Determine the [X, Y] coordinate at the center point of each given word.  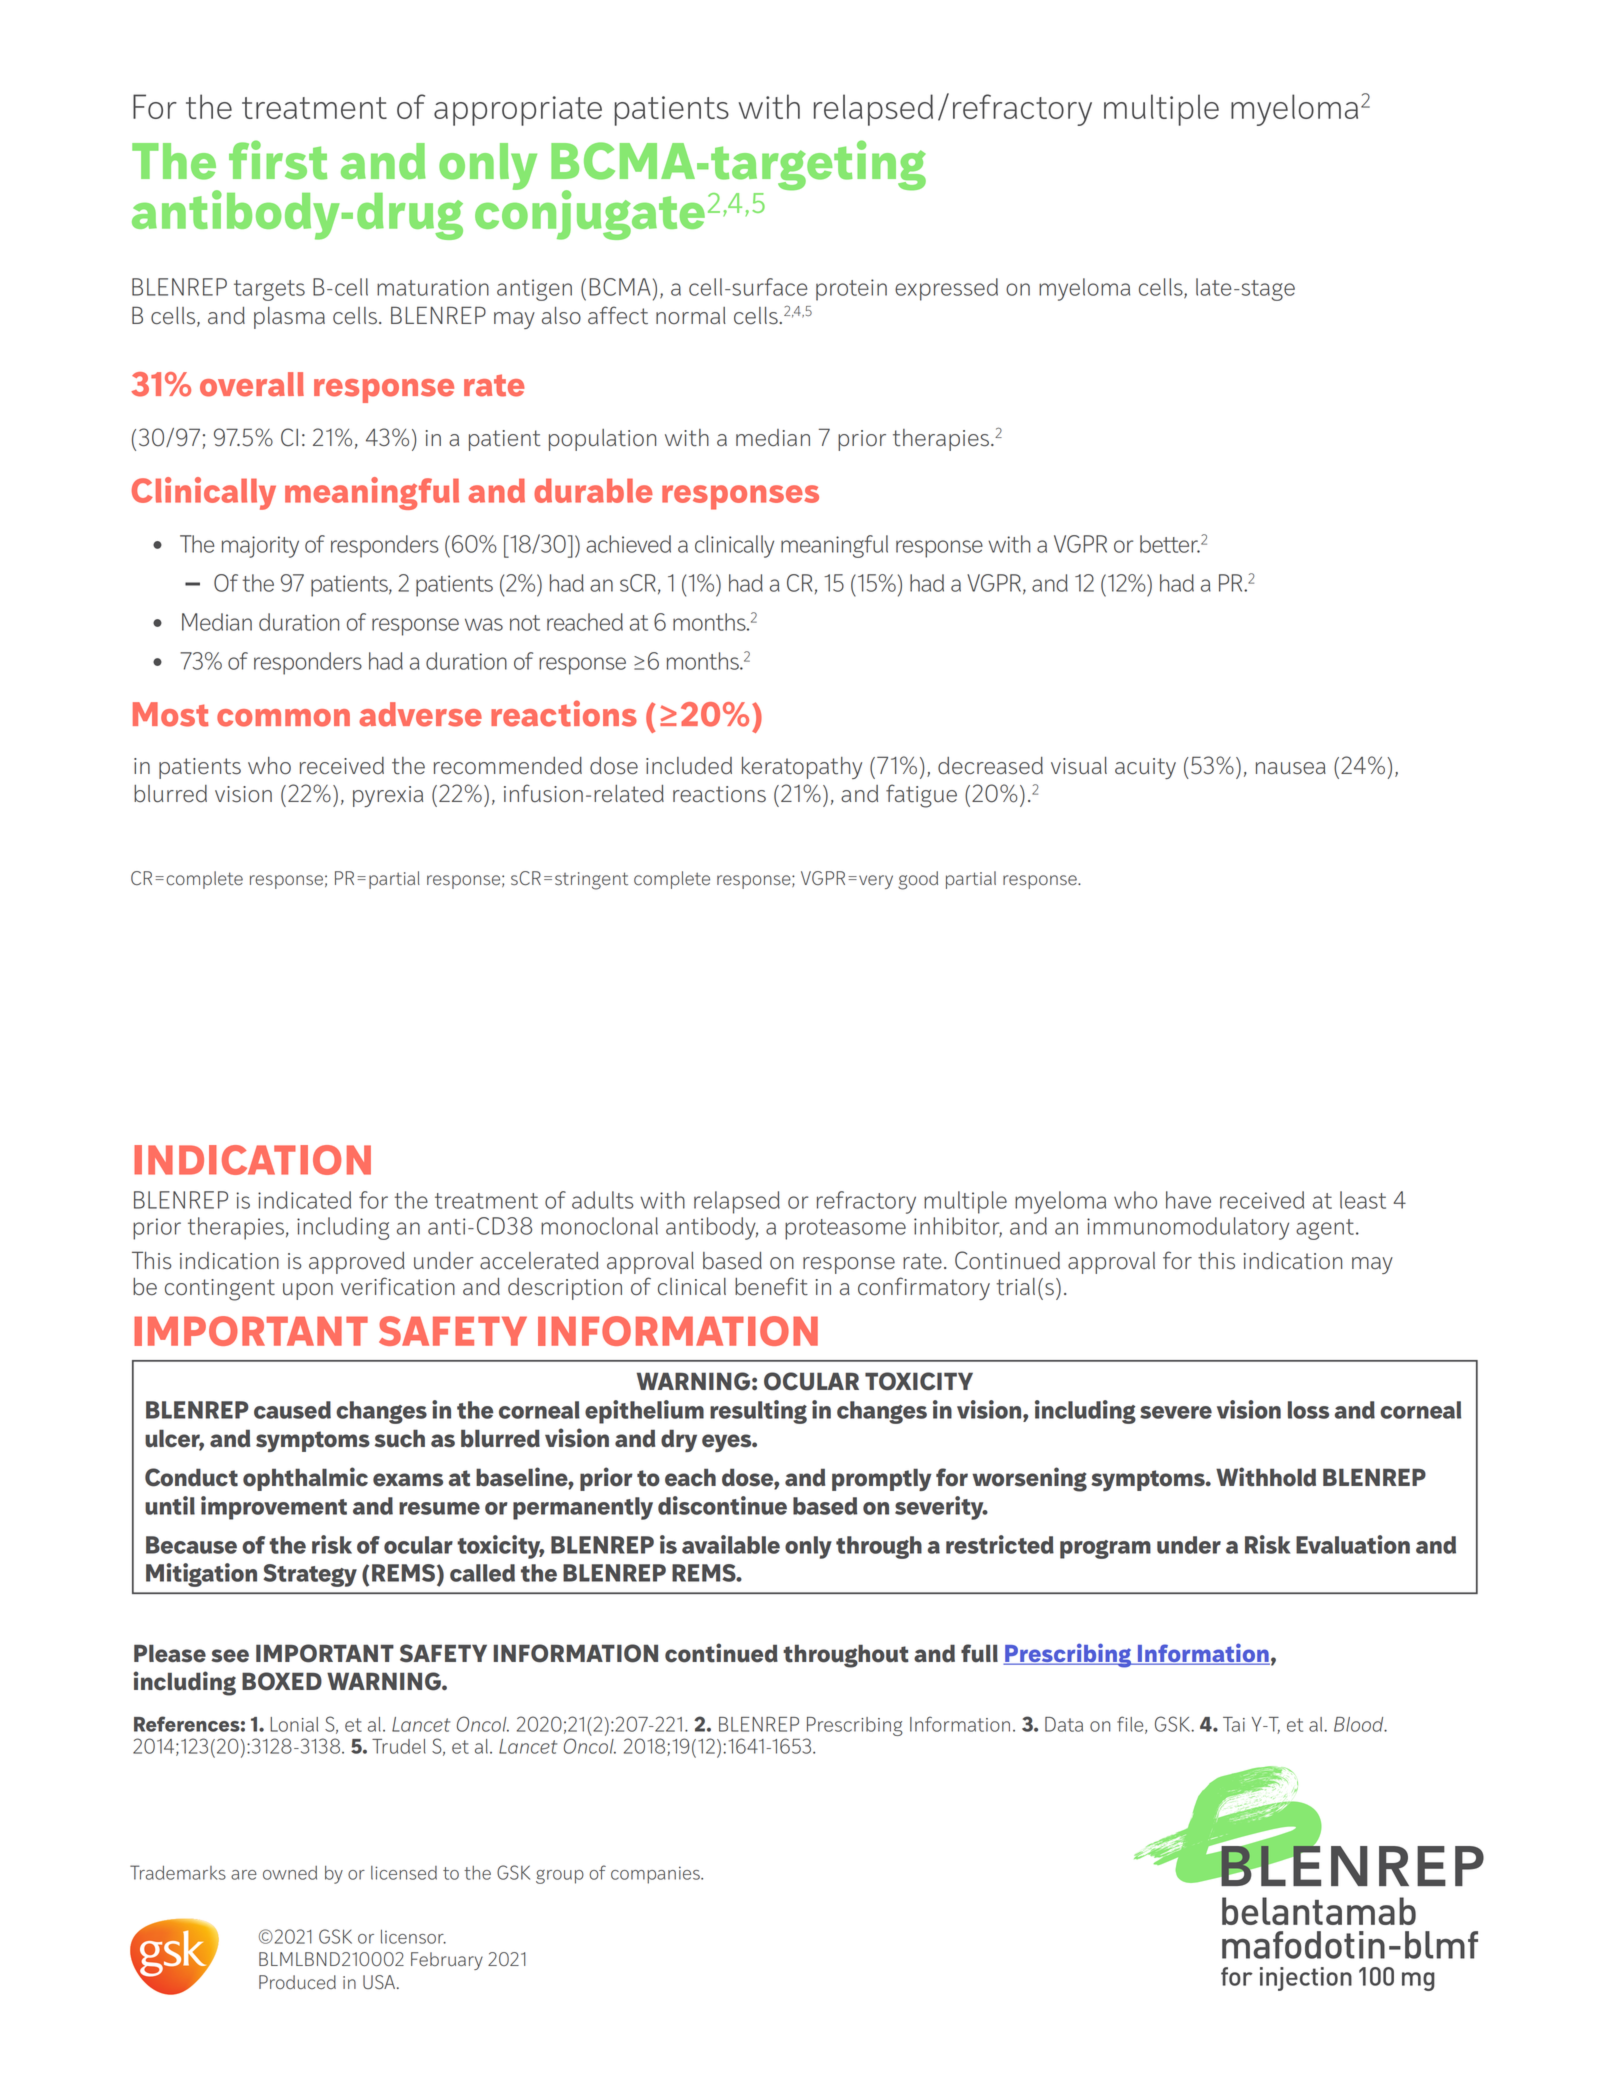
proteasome [845, 1229]
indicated [304, 1200]
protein [851, 290]
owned [290, 1873]
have [1188, 1200]
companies [656, 1875]
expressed [946, 289]
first [278, 160]
